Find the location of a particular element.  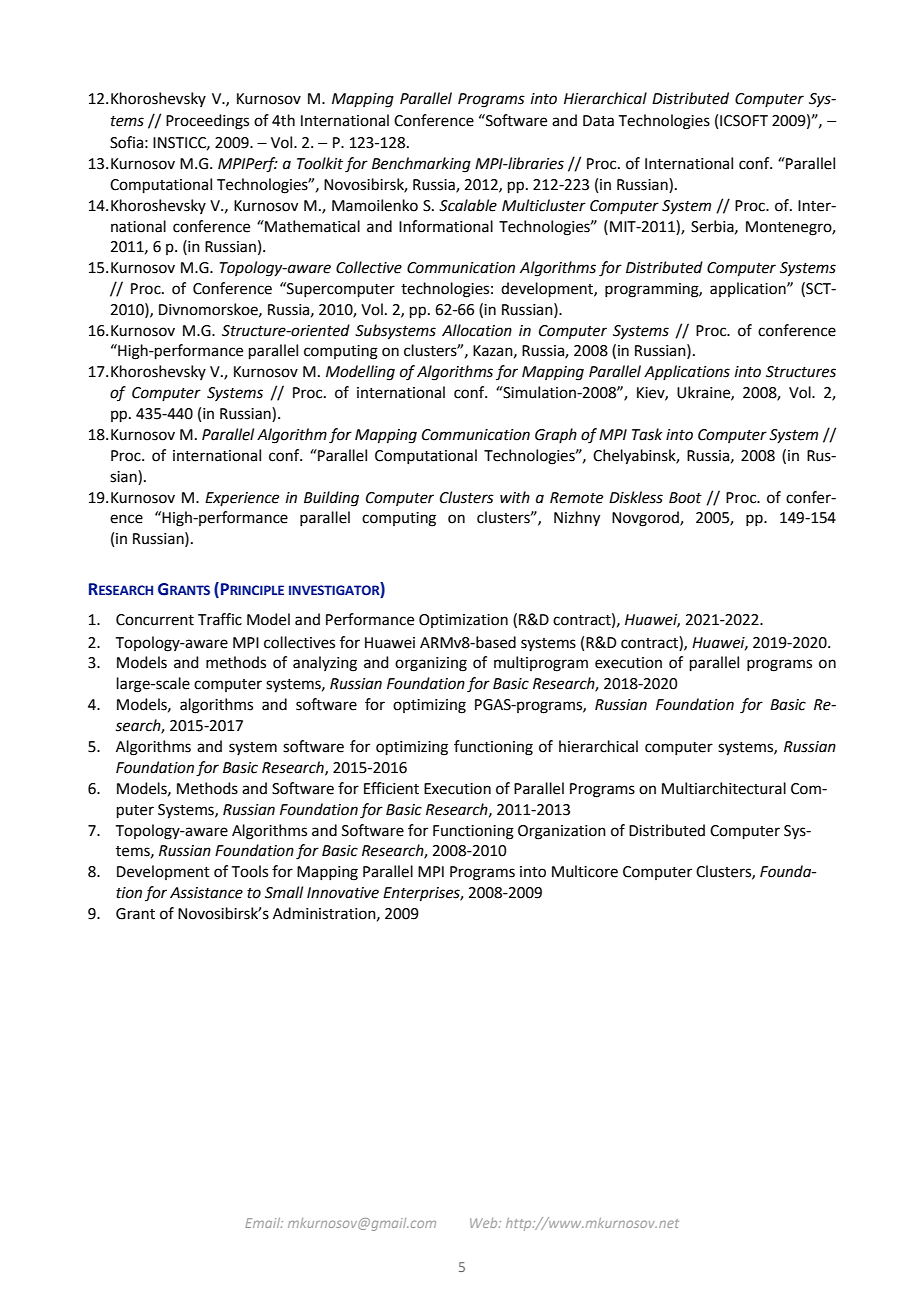

Email is located at coordinates (264, 1223).
